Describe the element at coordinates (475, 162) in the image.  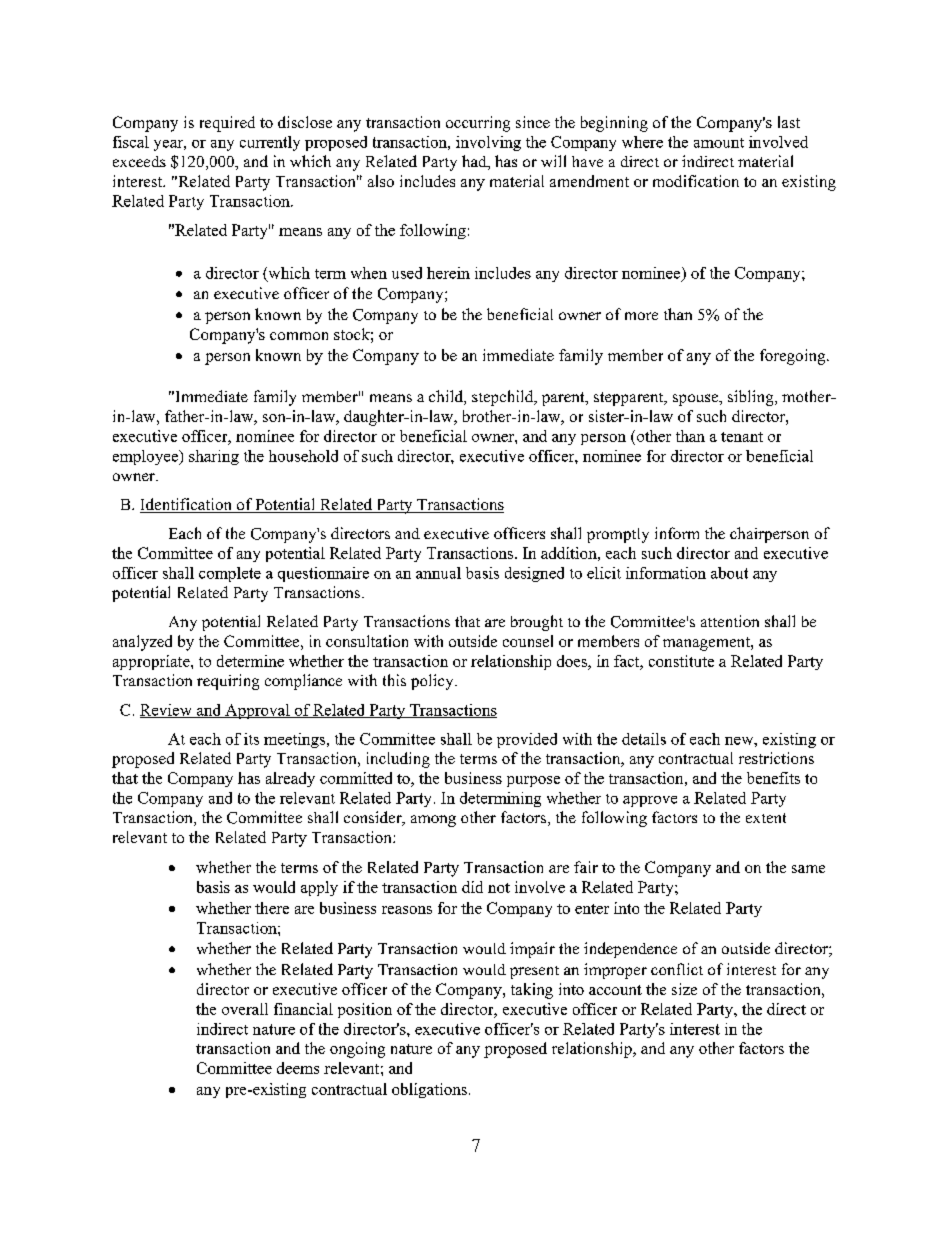
I see `had` at that location.
